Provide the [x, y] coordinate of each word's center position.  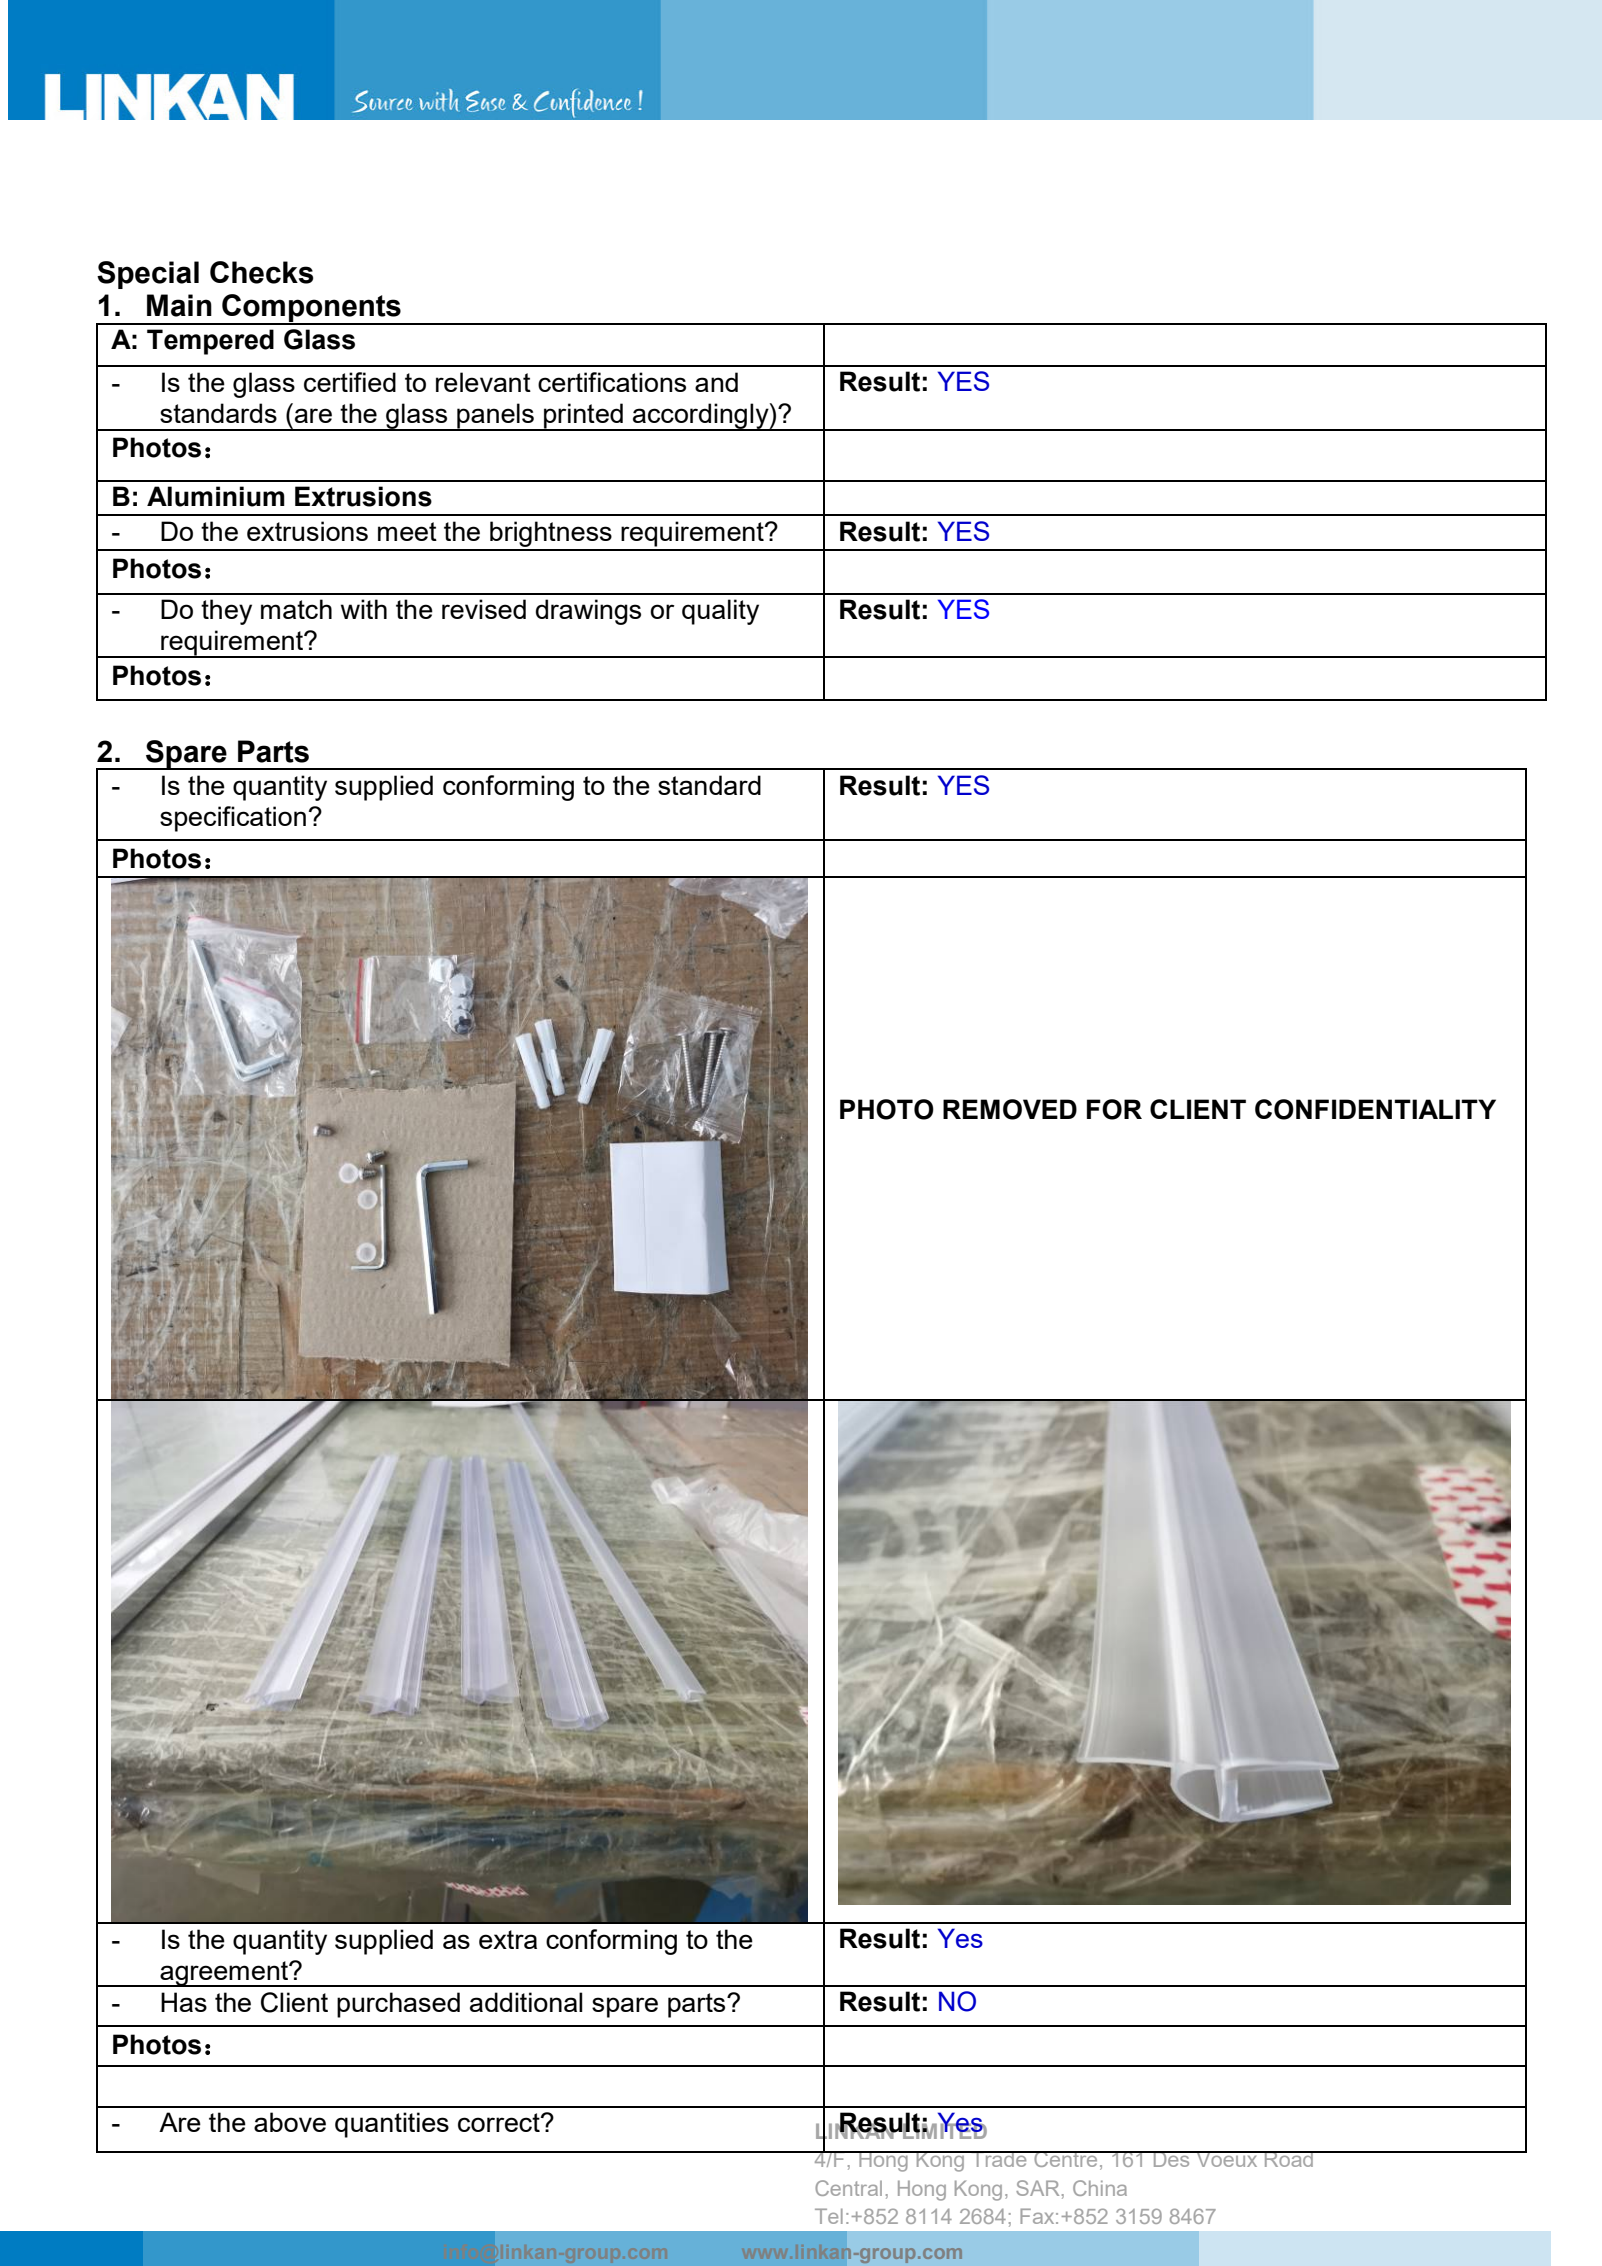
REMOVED [1010, 1109]
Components [311, 309]
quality [720, 612]
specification [233, 819]
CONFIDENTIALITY [1375, 1109]
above [290, 2122]
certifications [612, 382]
